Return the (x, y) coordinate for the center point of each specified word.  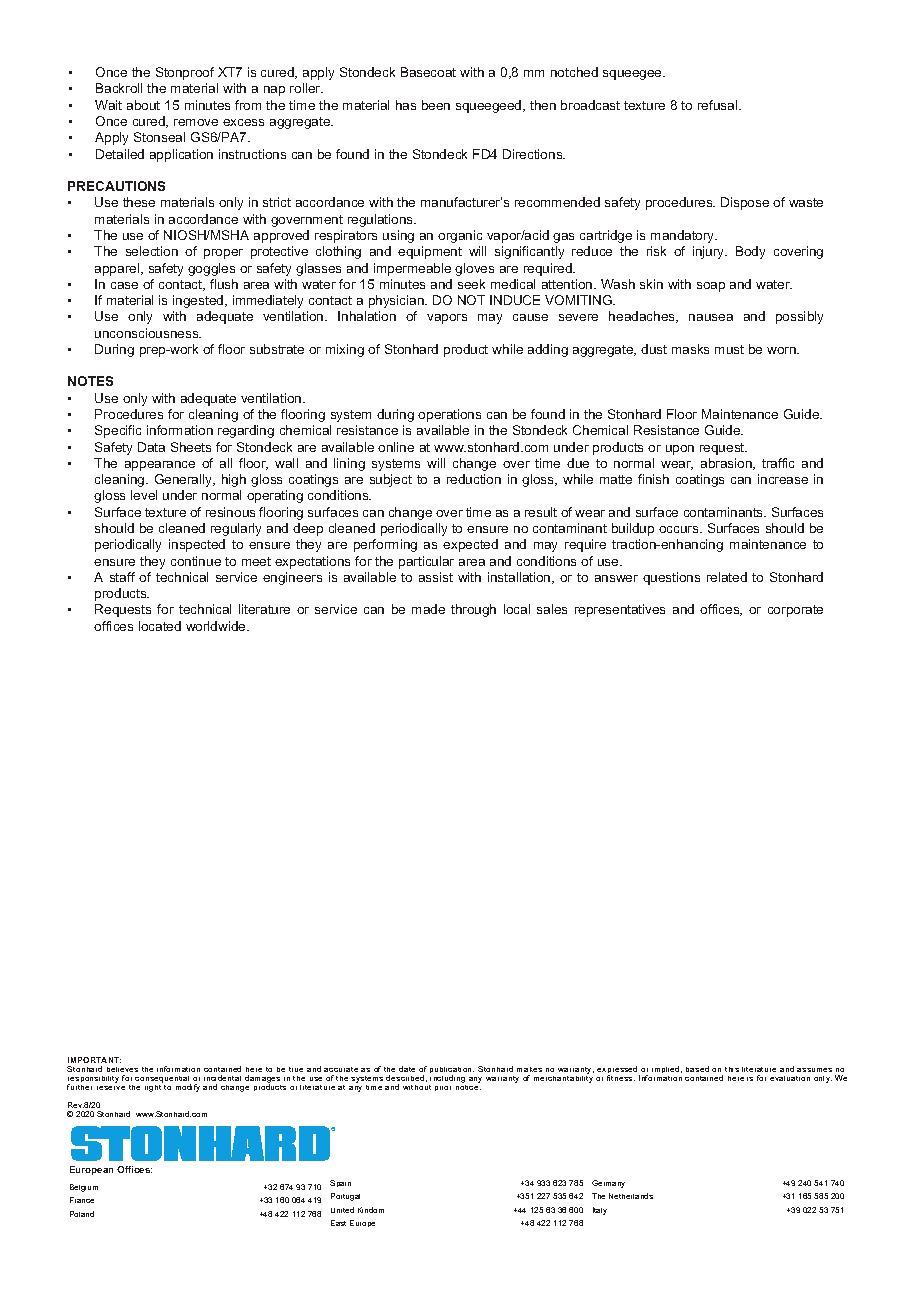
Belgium (84, 1188)
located (160, 626)
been (436, 105)
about (143, 105)
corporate (795, 611)
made (428, 609)
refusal (719, 105)
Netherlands (631, 1196)
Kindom (371, 1210)
